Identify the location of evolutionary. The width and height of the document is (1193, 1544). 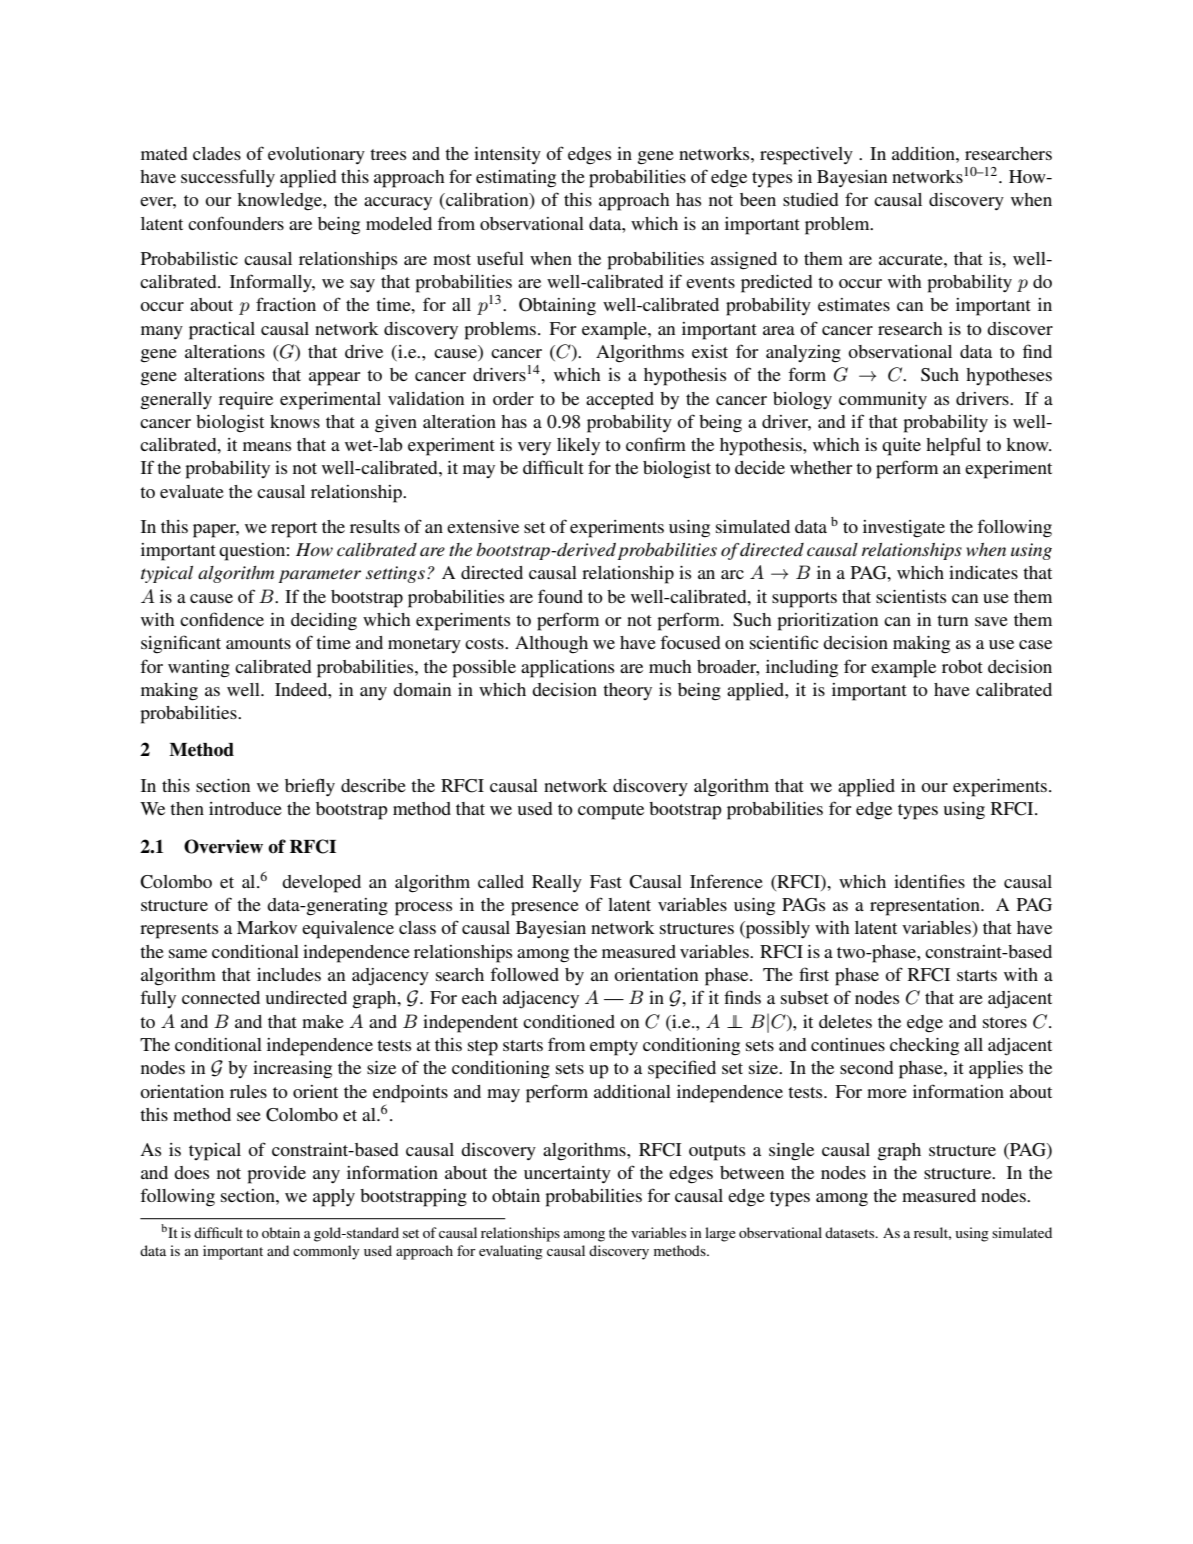
(316, 155).
